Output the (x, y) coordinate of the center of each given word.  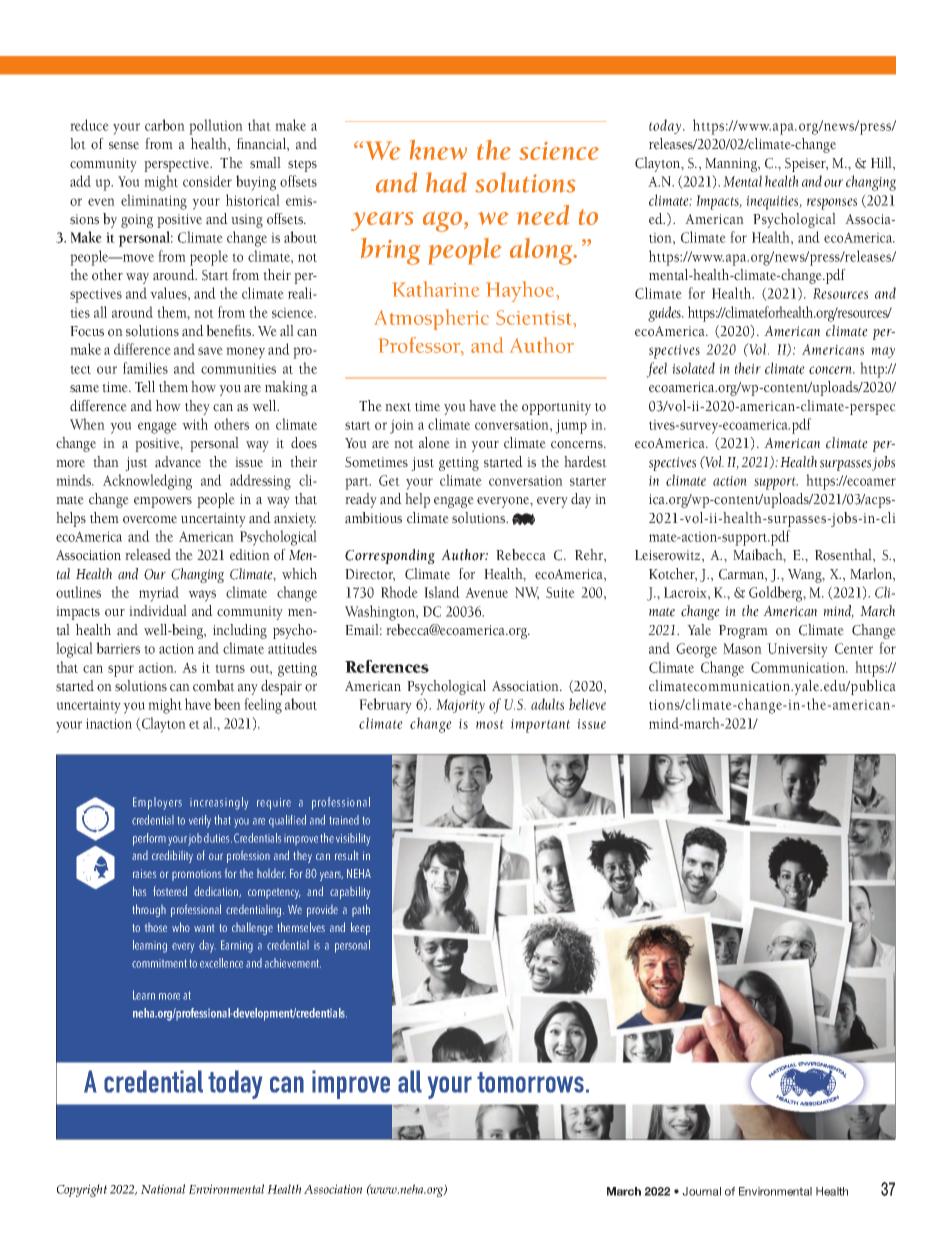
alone (434, 443)
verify (200, 821)
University (797, 650)
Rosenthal (844, 556)
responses (832, 204)
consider (207, 181)
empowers (163, 502)
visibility (353, 839)
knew (438, 150)
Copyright (82, 1190)
